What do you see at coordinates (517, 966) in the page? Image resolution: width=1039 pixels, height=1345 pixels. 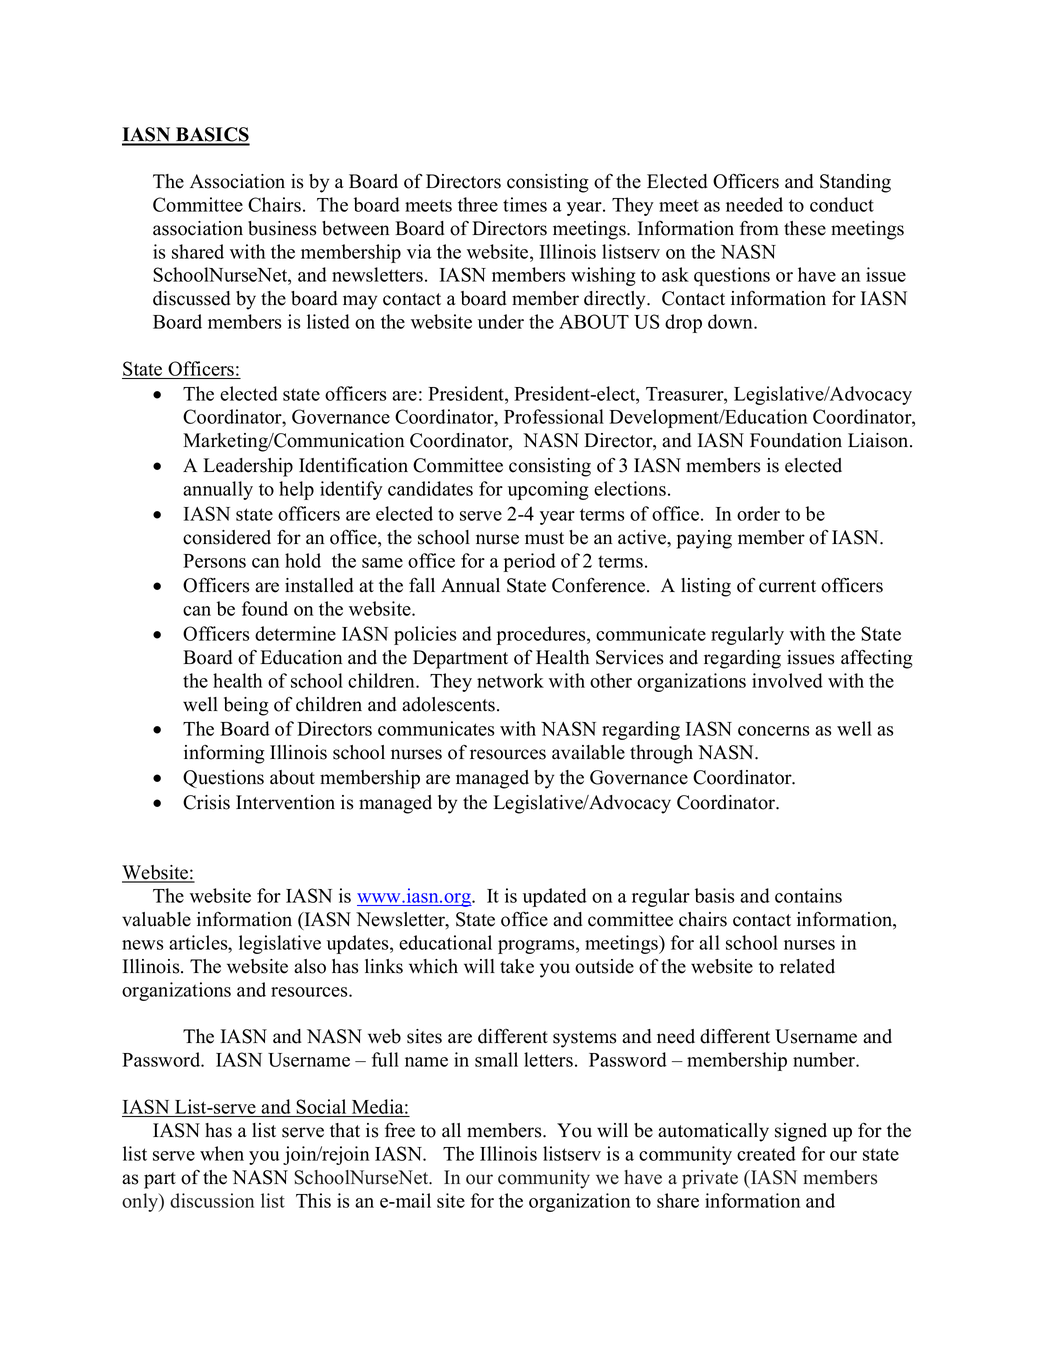 I see `take` at bounding box center [517, 966].
